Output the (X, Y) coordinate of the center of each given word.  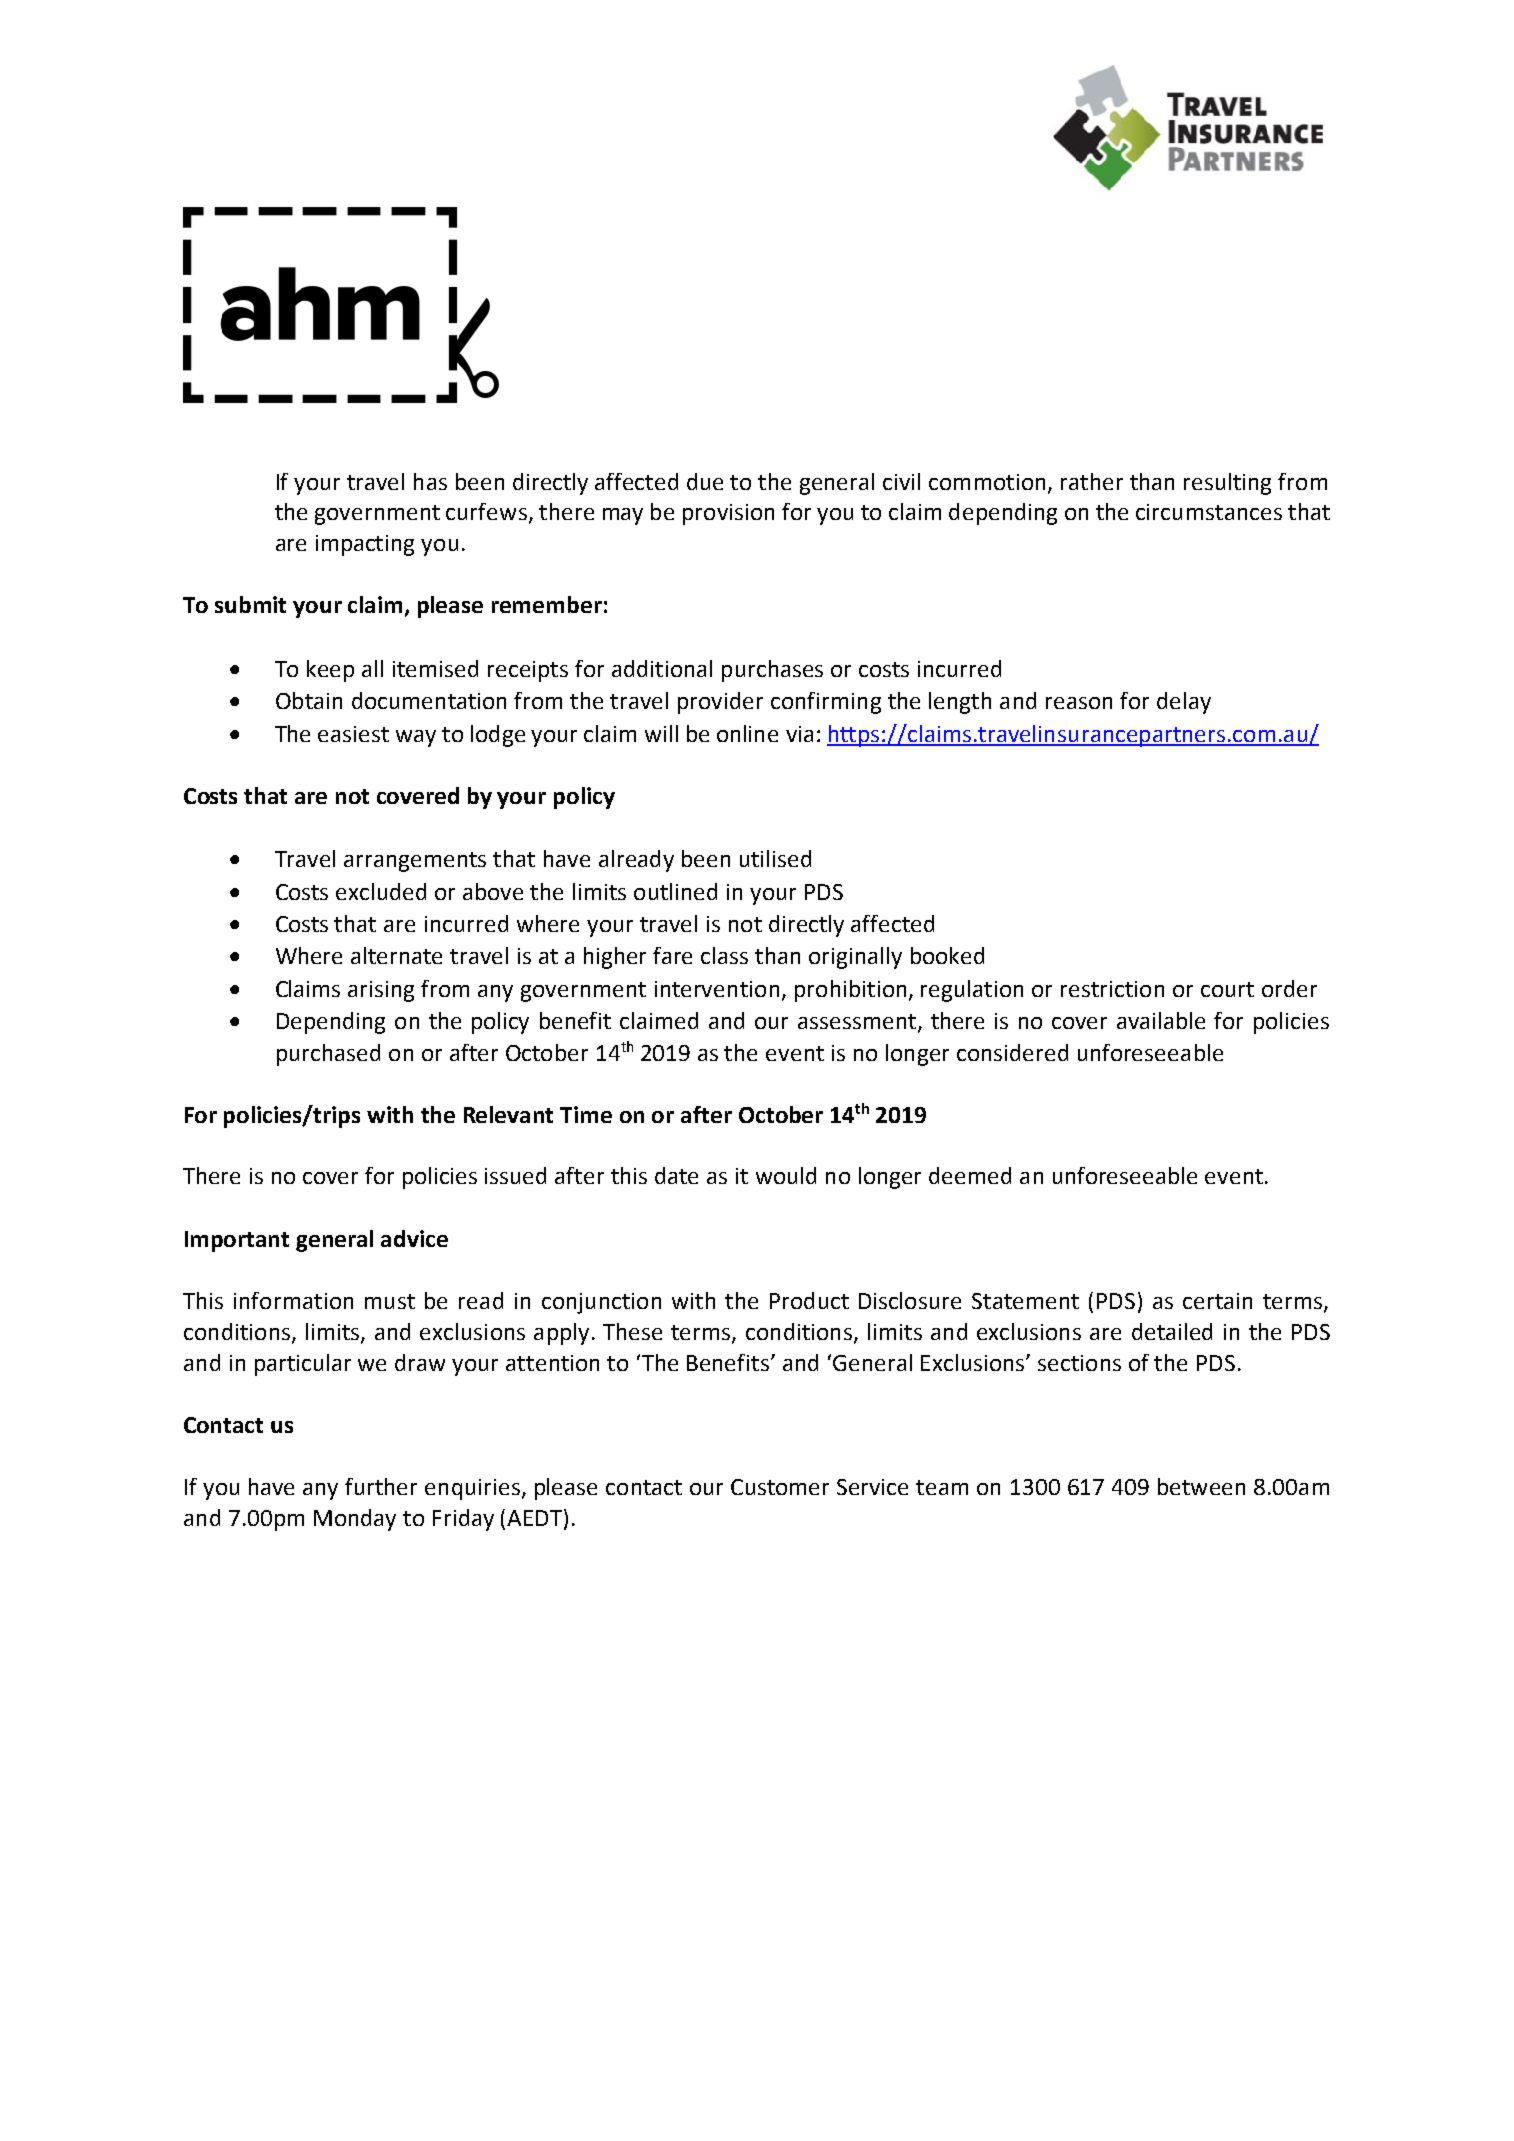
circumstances (1209, 512)
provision (728, 514)
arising (381, 991)
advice (414, 1238)
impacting (365, 545)
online (747, 733)
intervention (717, 989)
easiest (353, 734)
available (1161, 1020)
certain (1217, 1301)
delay (1184, 703)
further (381, 1486)
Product (809, 1300)
